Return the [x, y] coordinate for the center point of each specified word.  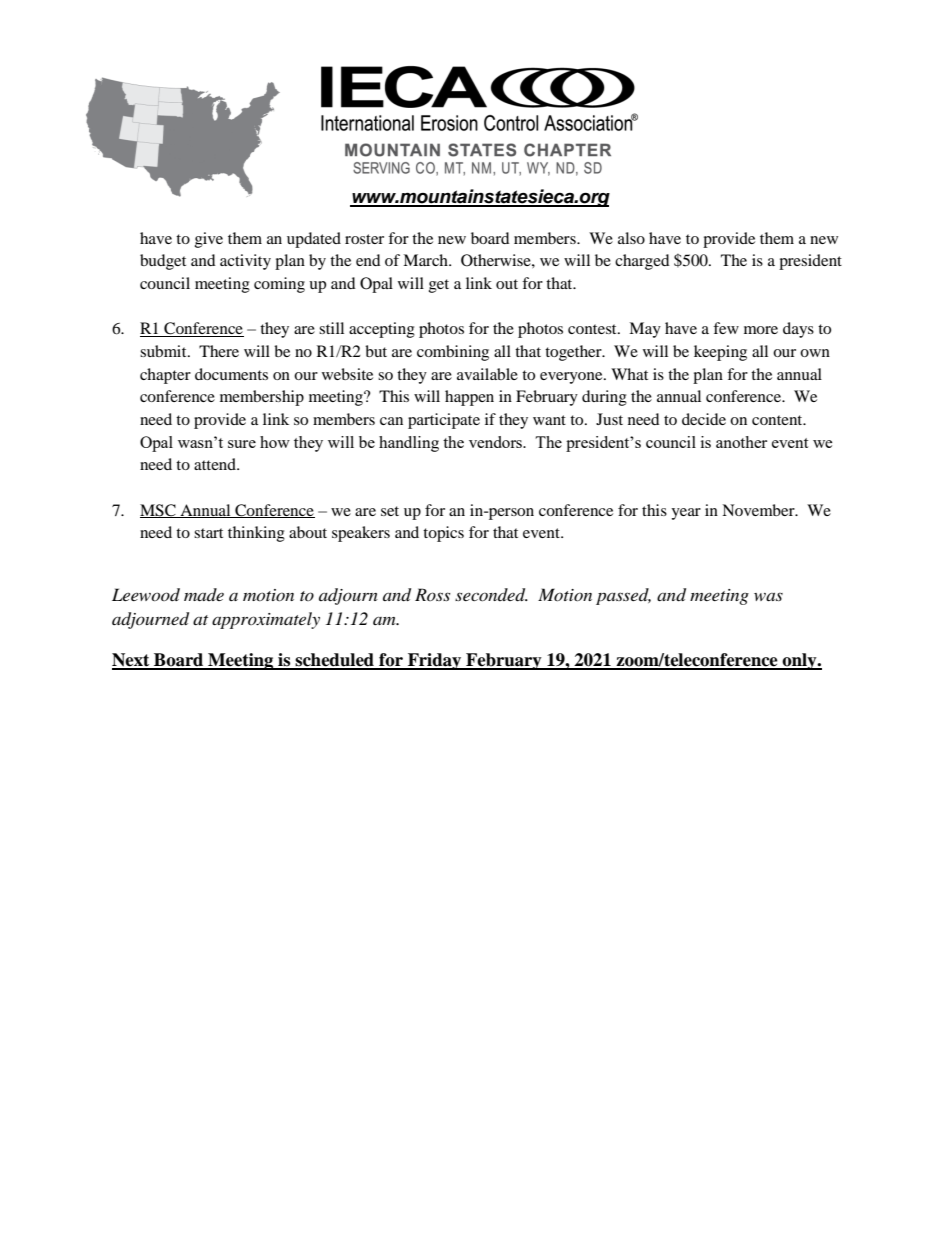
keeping [720, 353]
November [759, 510]
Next [132, 661]
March [426, 260]
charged [642, 262]
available [487, 374]
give [209, 240]
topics [443, 534]
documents [231, 374]
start [208, 533]
